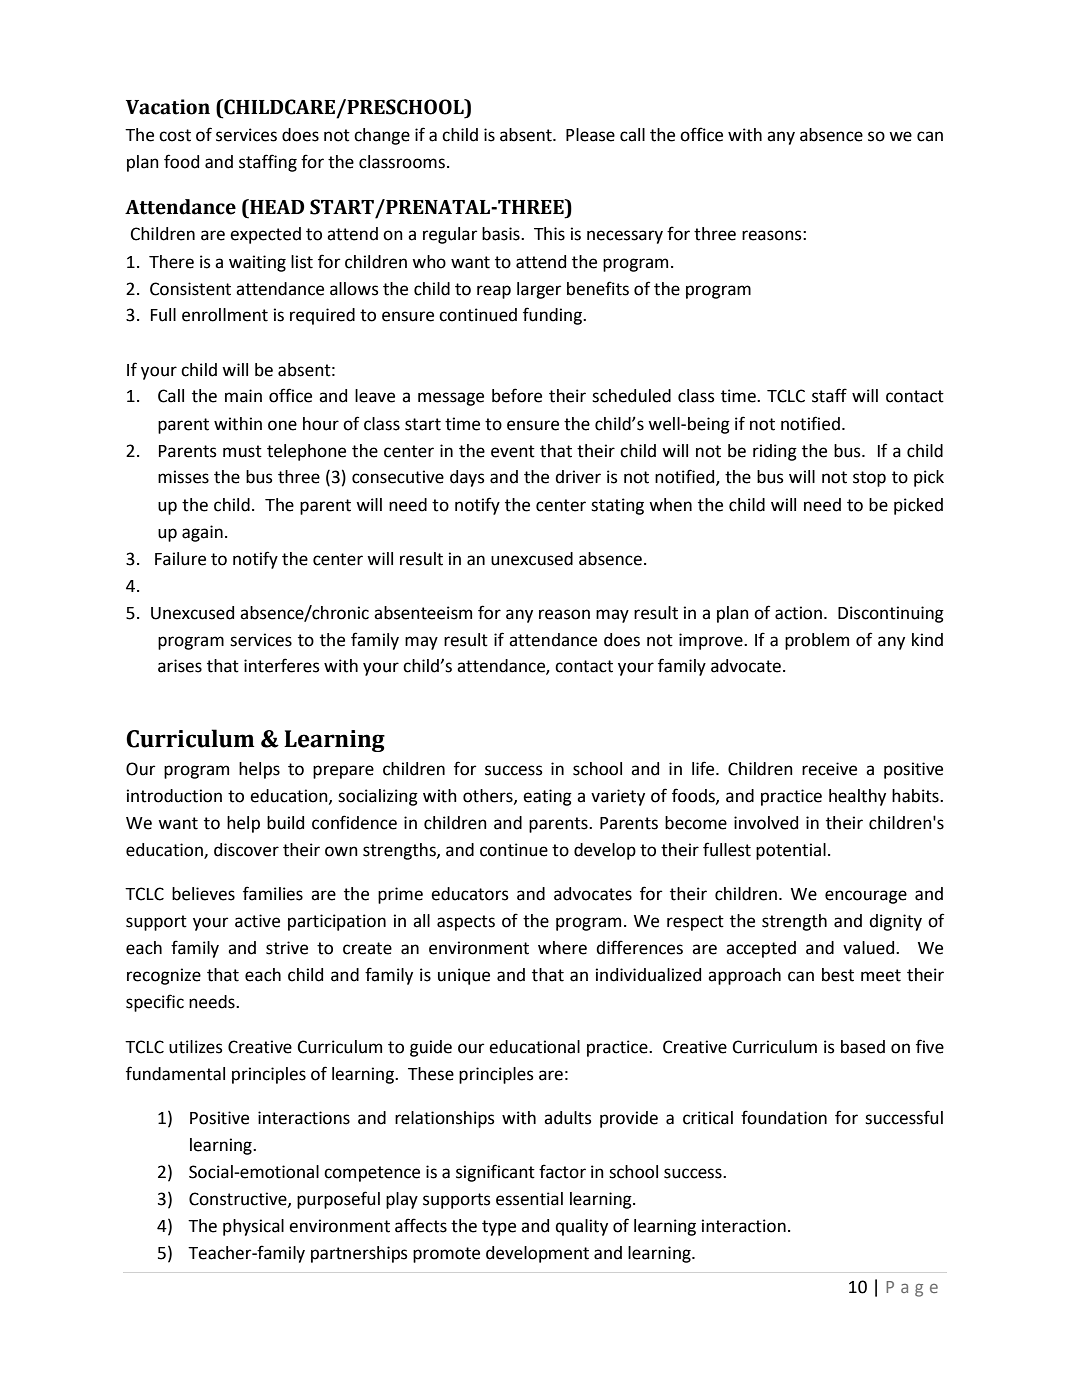 Image resolution: width=1070 pixels, height=1385 pixels. Describe the element at coordinates (547, 797) in the page. I see `eating` at that location.
